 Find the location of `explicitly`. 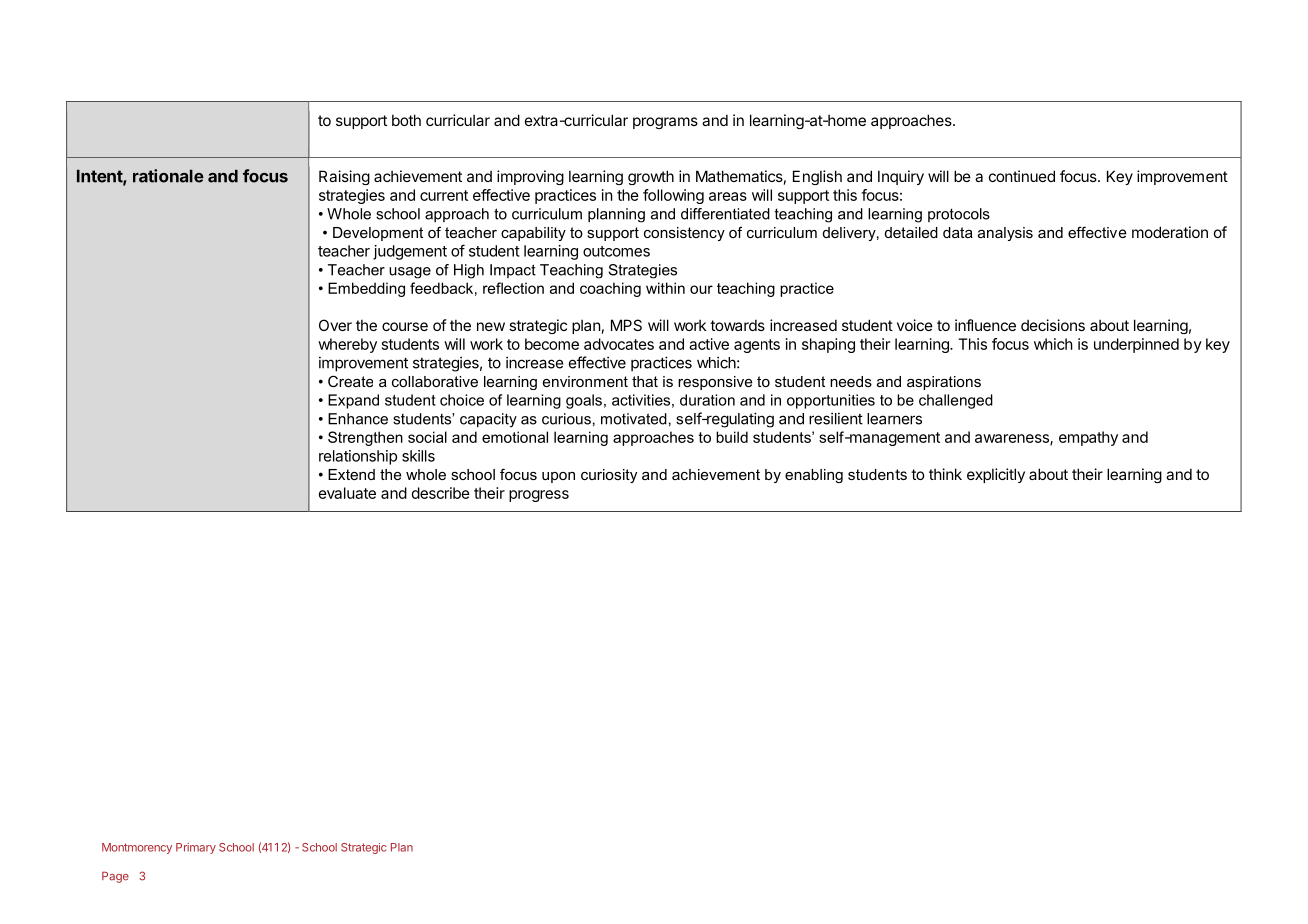

explicitly is located at coordinates (996, 475).
